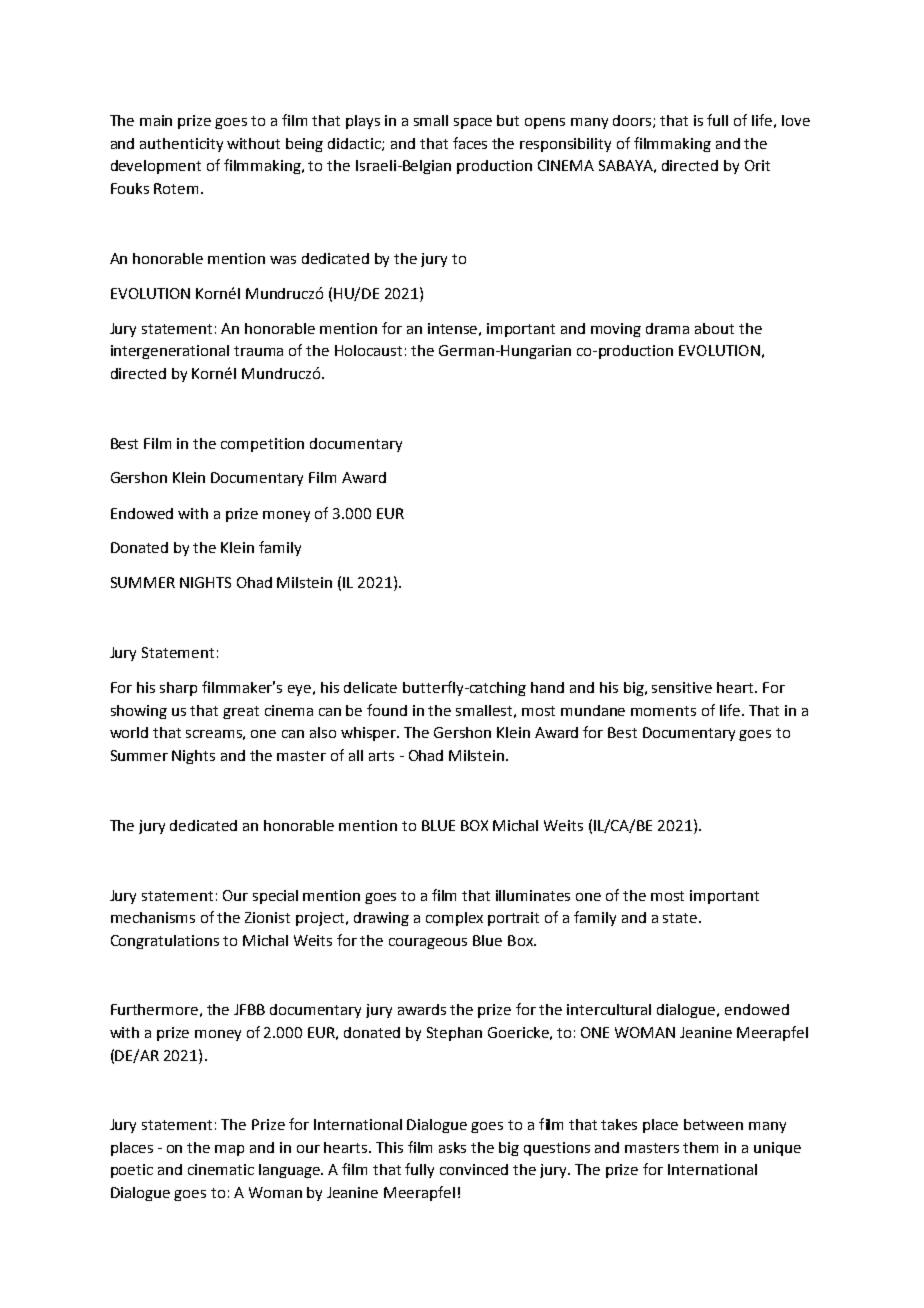  Describe the element at coordinates (714, 328) in the screenshot. I see `about` at that location.
